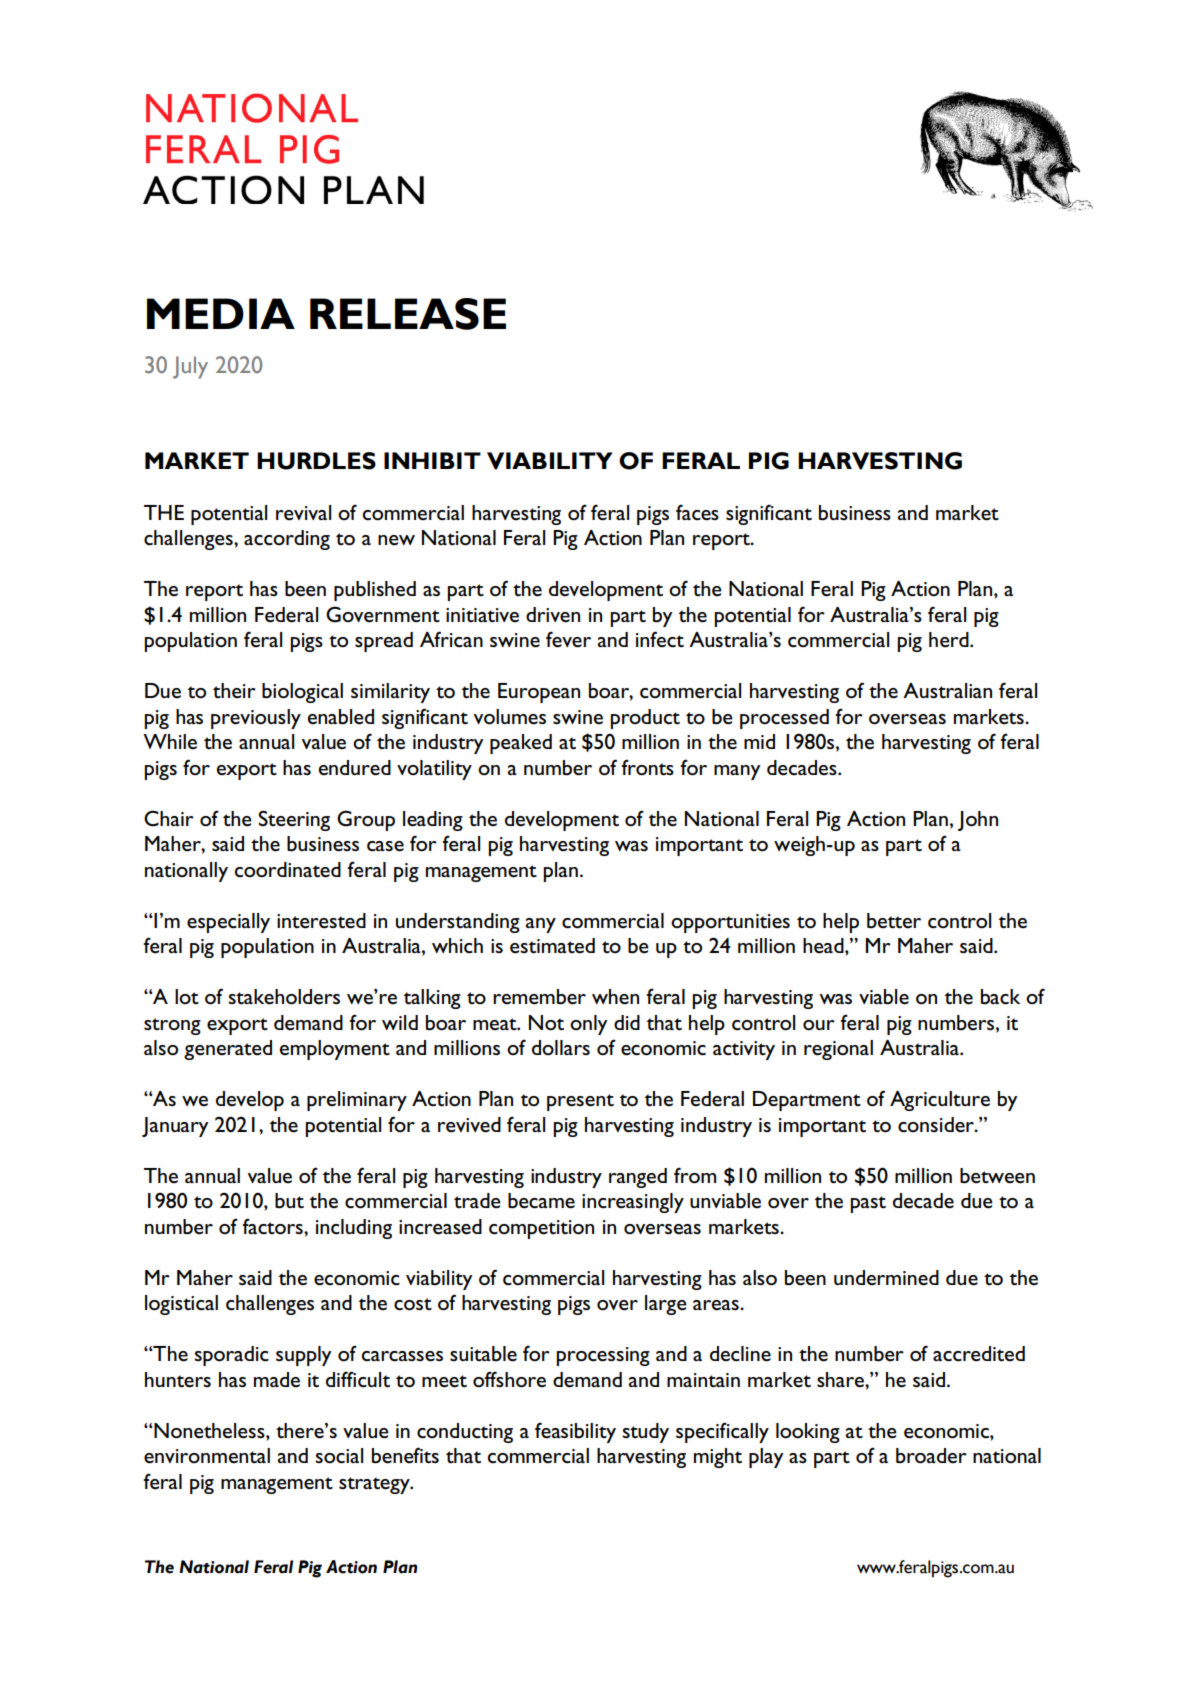  Describe the element at coordinates (408, 314) in the page. I see `RELEASE` at that location.
